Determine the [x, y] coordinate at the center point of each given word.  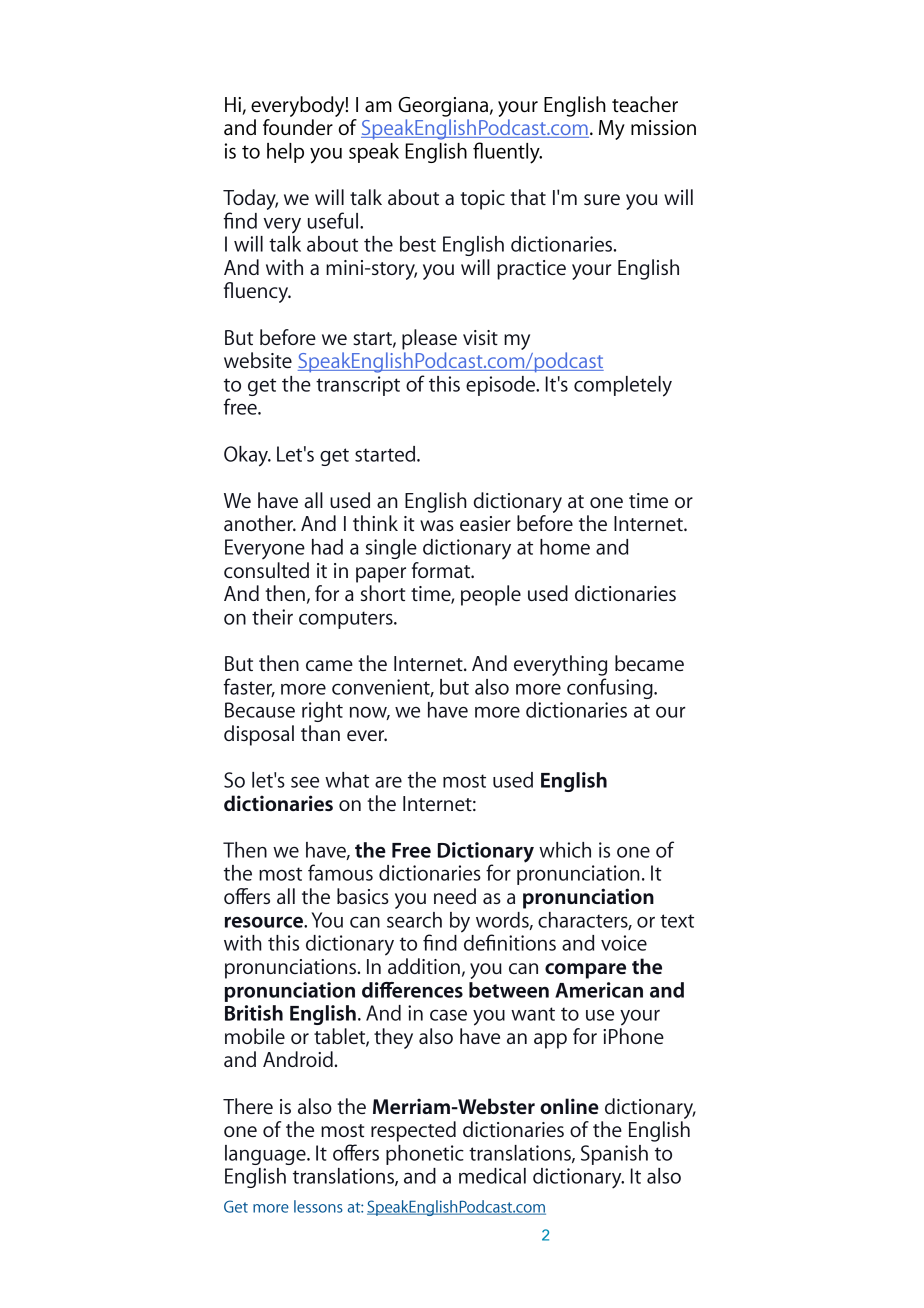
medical [492, 1176]
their [272, 617]
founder [298, 127]
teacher [645, 104]
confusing [611, 688]
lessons [318, 1206]
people [491, 595]
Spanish [614, 1155]
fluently [507, 153]
